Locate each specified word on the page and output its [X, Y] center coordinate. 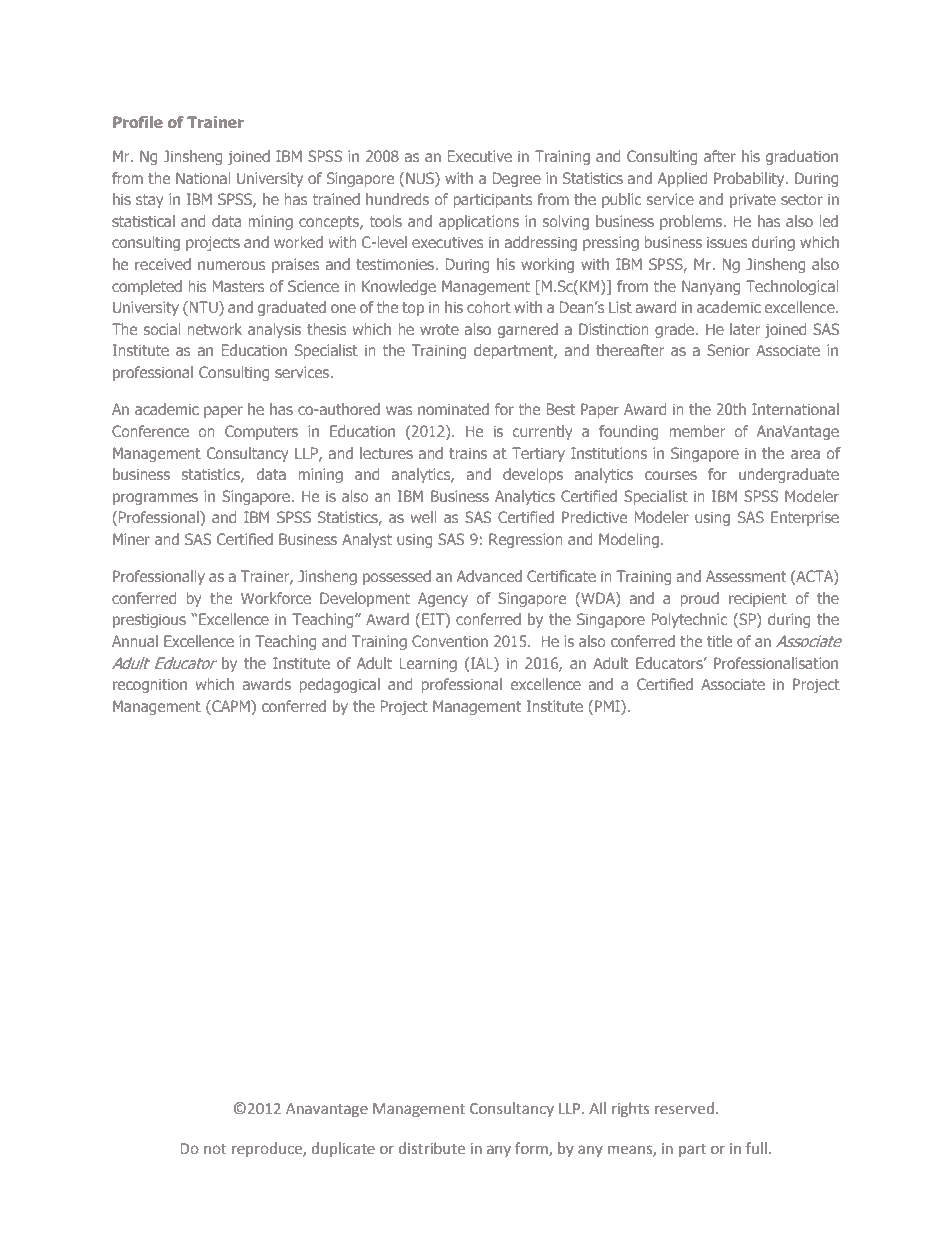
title [719, 641]
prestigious [149, 620]
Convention [450, 641]
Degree [517, 179]
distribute [432, 1148]
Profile [138, 122]
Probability [750, 179]
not [215, 1149]
